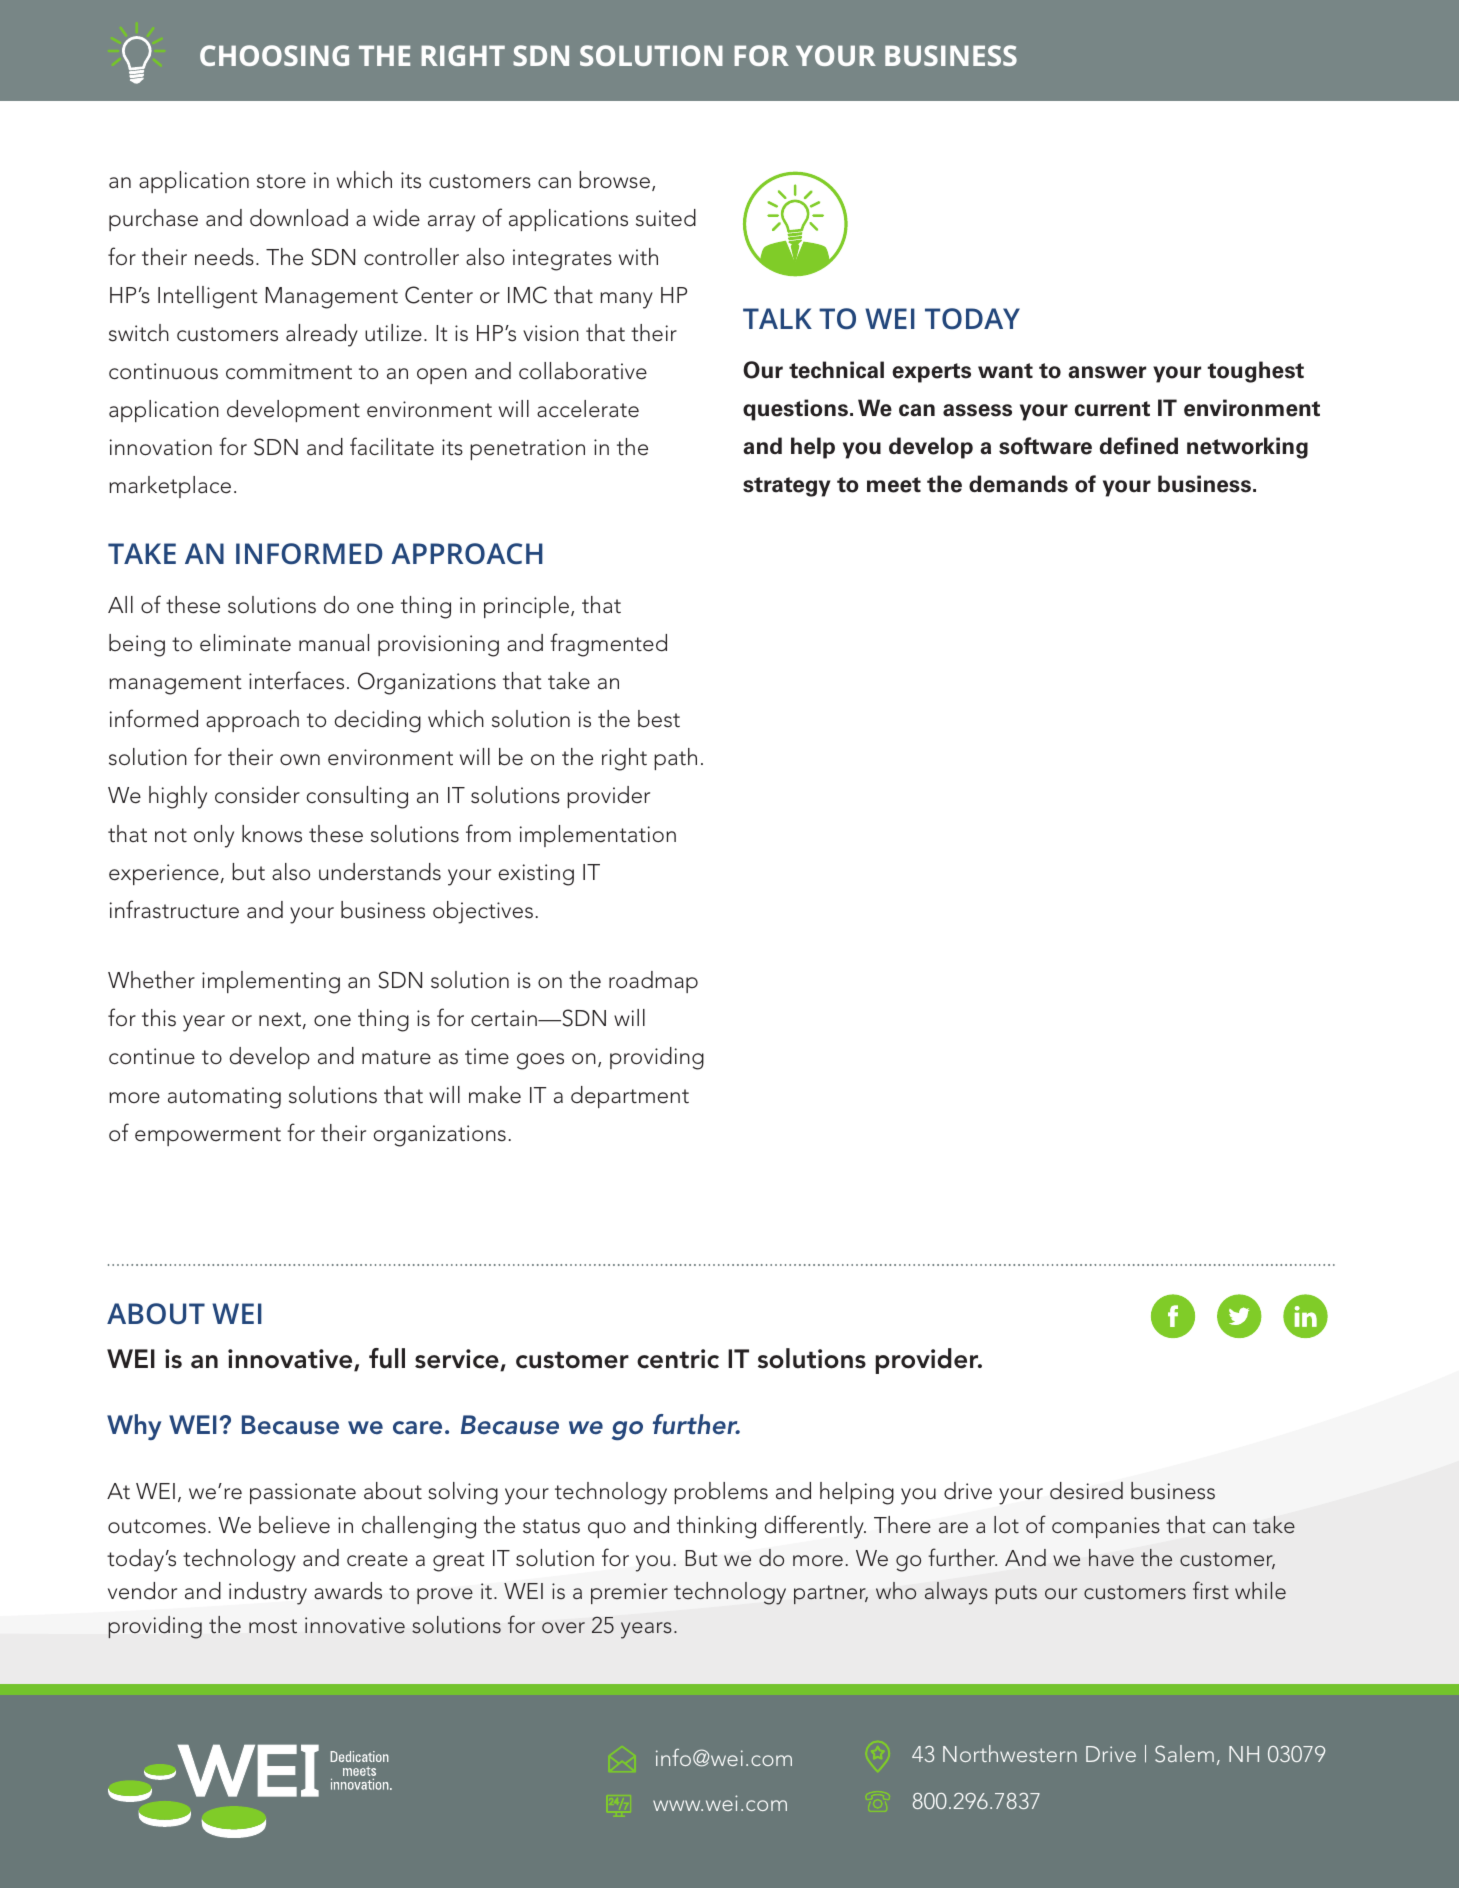  Describe the element at coordinates (653, 982) in the screenshot. I see `roadmap` at that location.
